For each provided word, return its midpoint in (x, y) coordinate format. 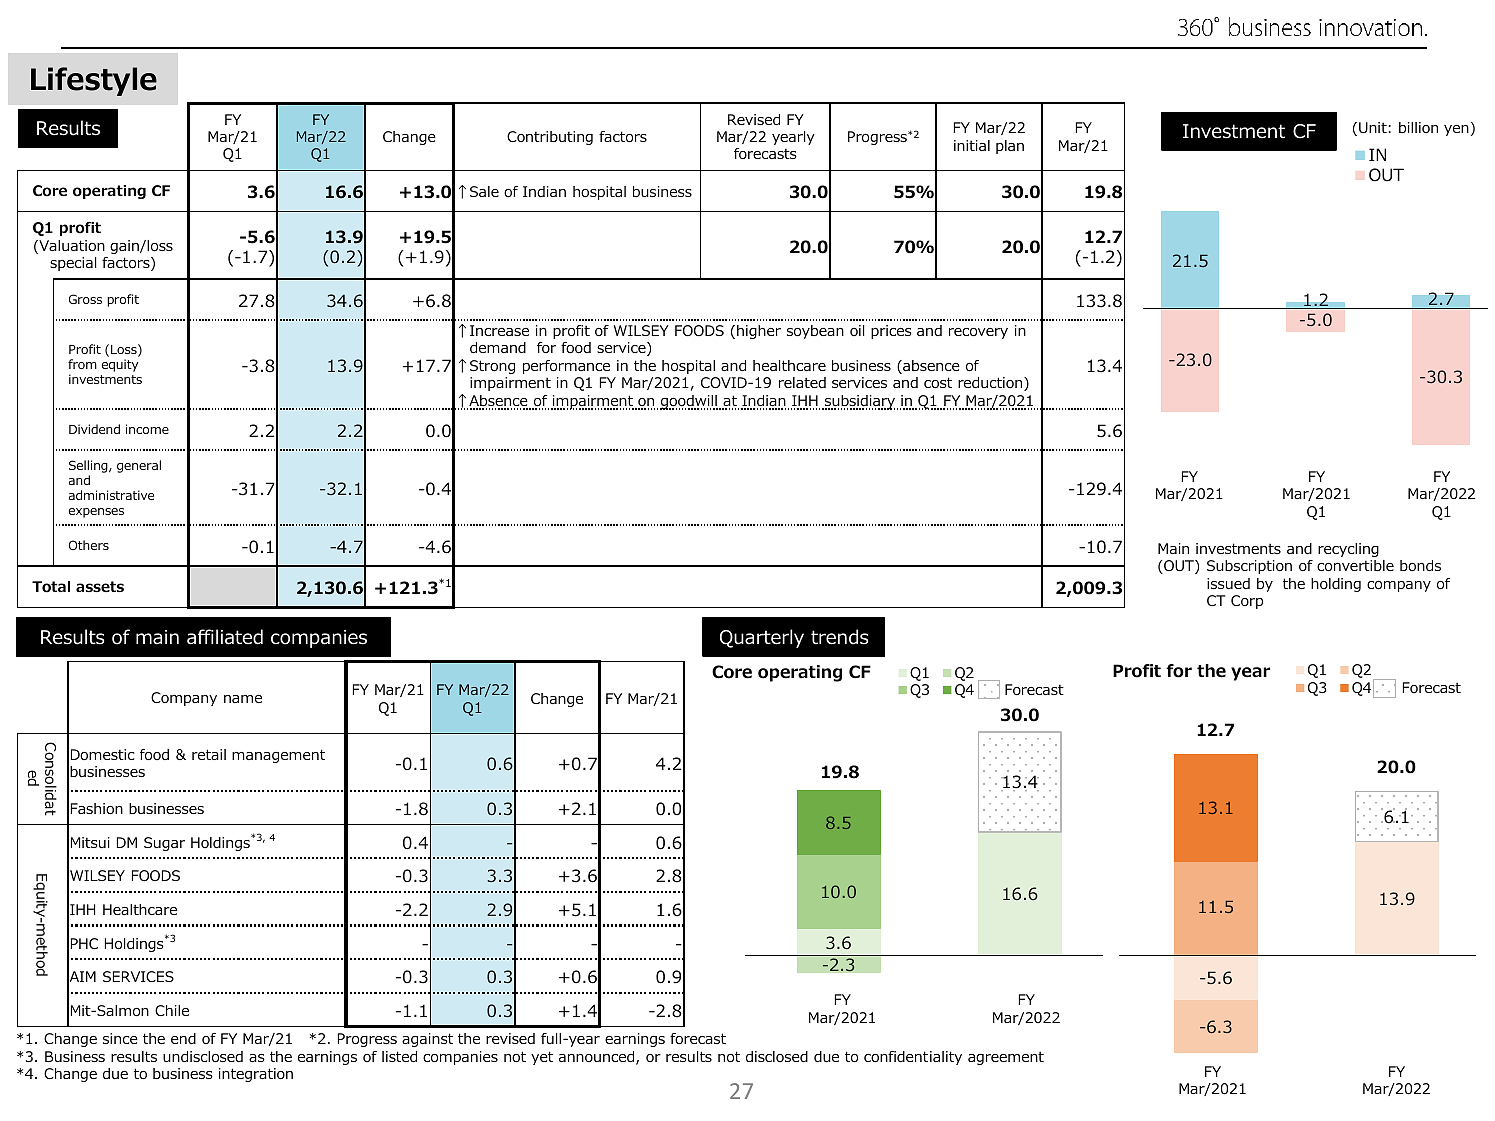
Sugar (164, 844)
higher (759, 332)
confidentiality (913, 1058)
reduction (991, 384)
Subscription (1249, 567)
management (278, 756)
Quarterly (762, 638)
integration (256, 1075)
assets (100, 587)
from (82, 364)
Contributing (550, 138)
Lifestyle (94, 81)
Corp (1247, 602)
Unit (1373, 128)
